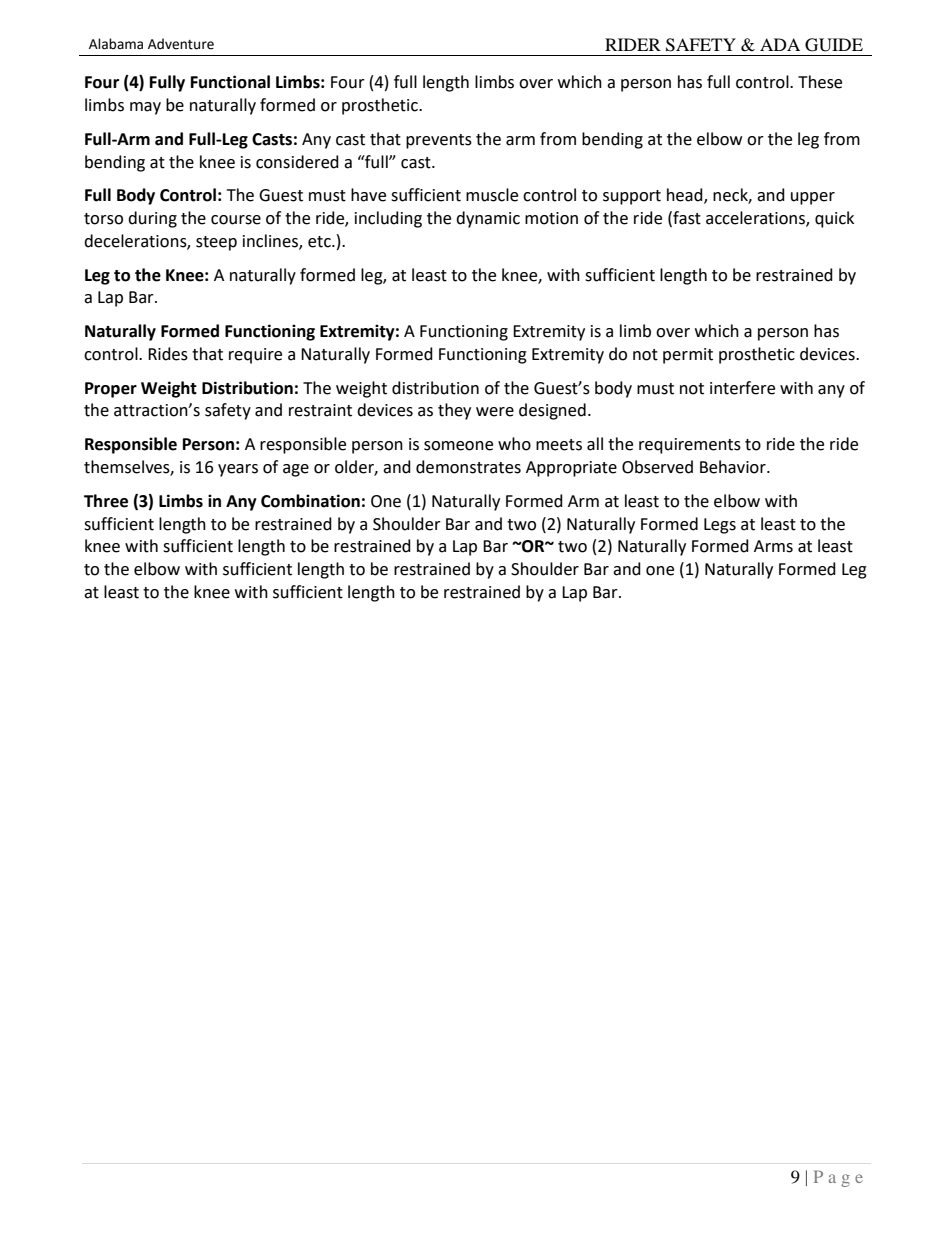 This document has width=952, height=1233. Describe the element at coordinates (111, 390) in the document. I see `Proper` at that location.
